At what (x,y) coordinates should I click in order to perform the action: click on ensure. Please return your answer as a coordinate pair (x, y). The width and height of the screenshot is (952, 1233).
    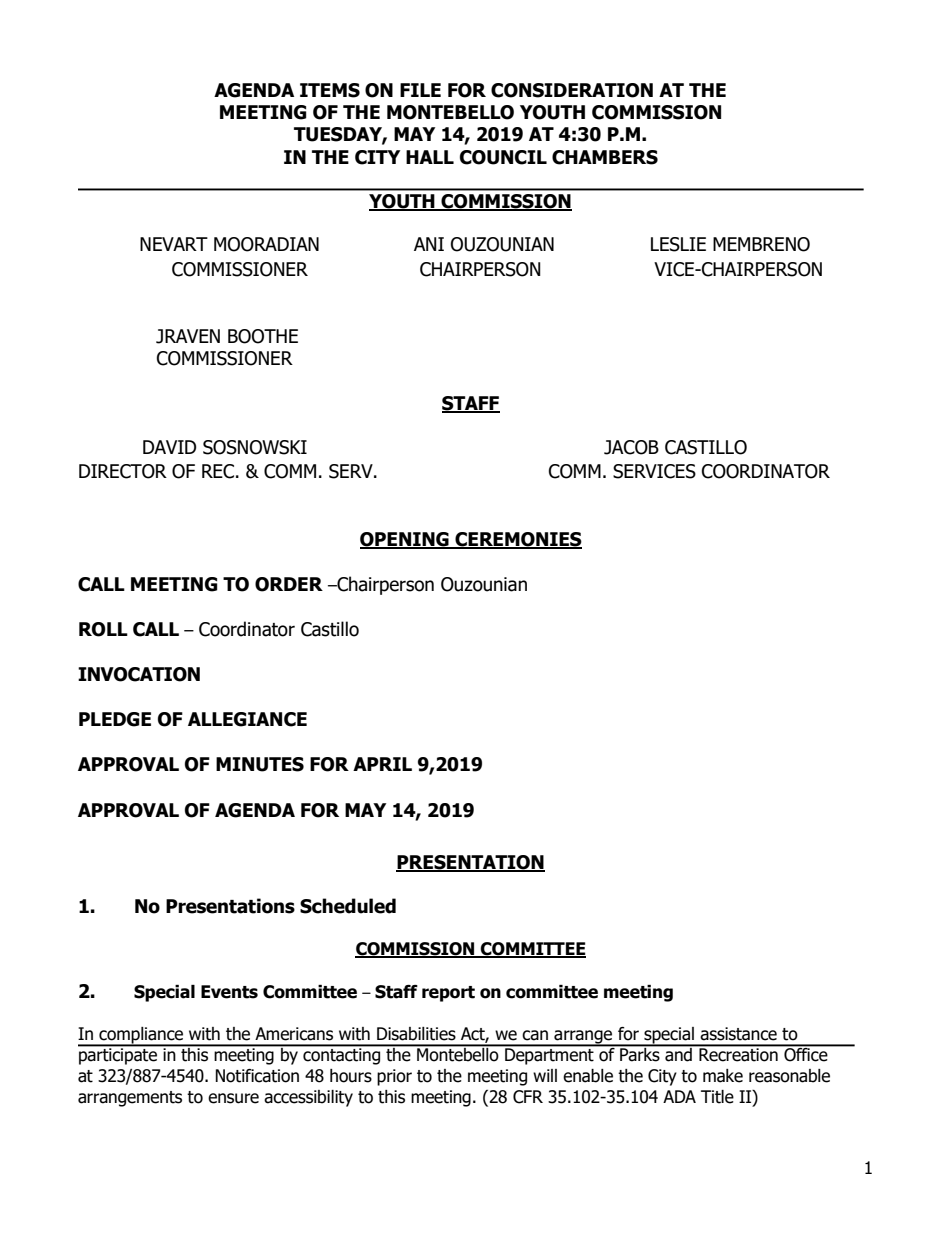
    Looking at the image, I should click on (233, 1098).
